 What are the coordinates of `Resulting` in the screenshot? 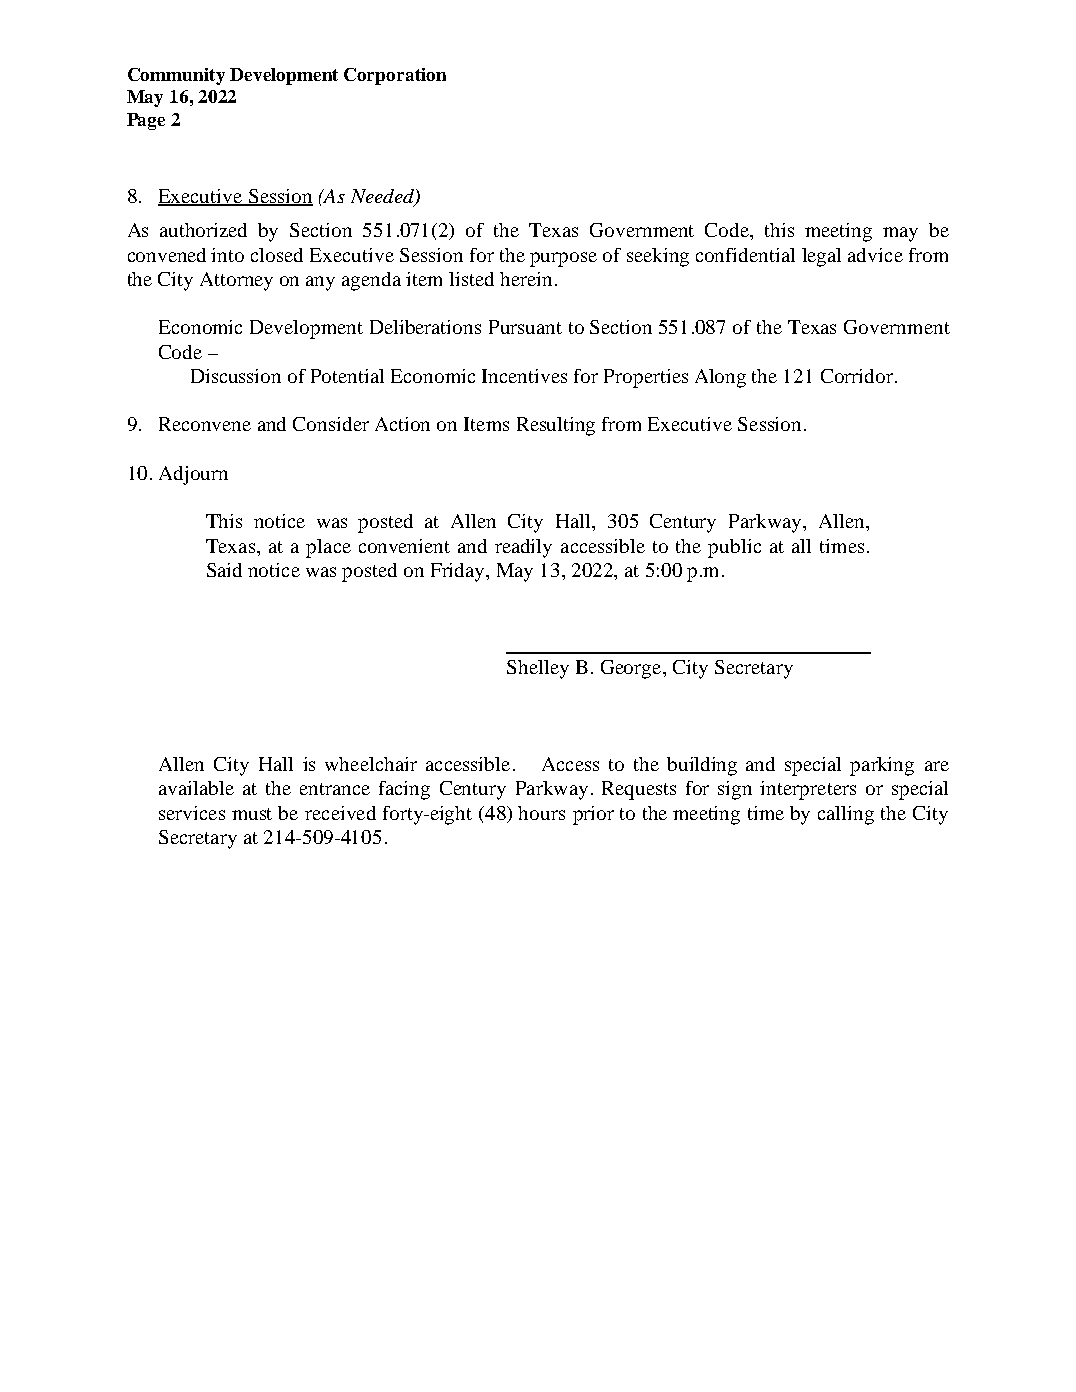 It's located at (556, 426).
